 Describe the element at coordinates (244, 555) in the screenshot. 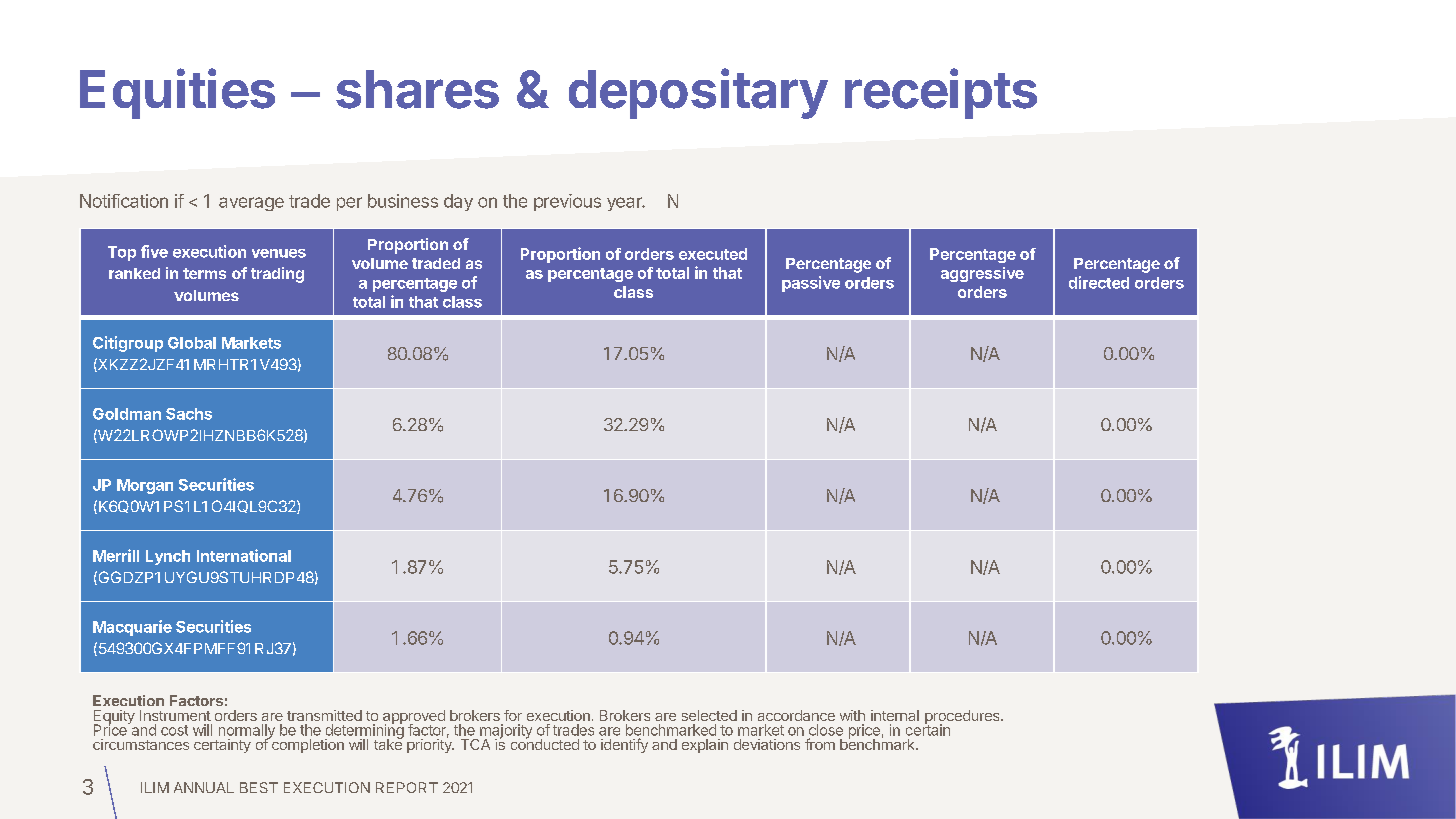

I see `International` at that location.
